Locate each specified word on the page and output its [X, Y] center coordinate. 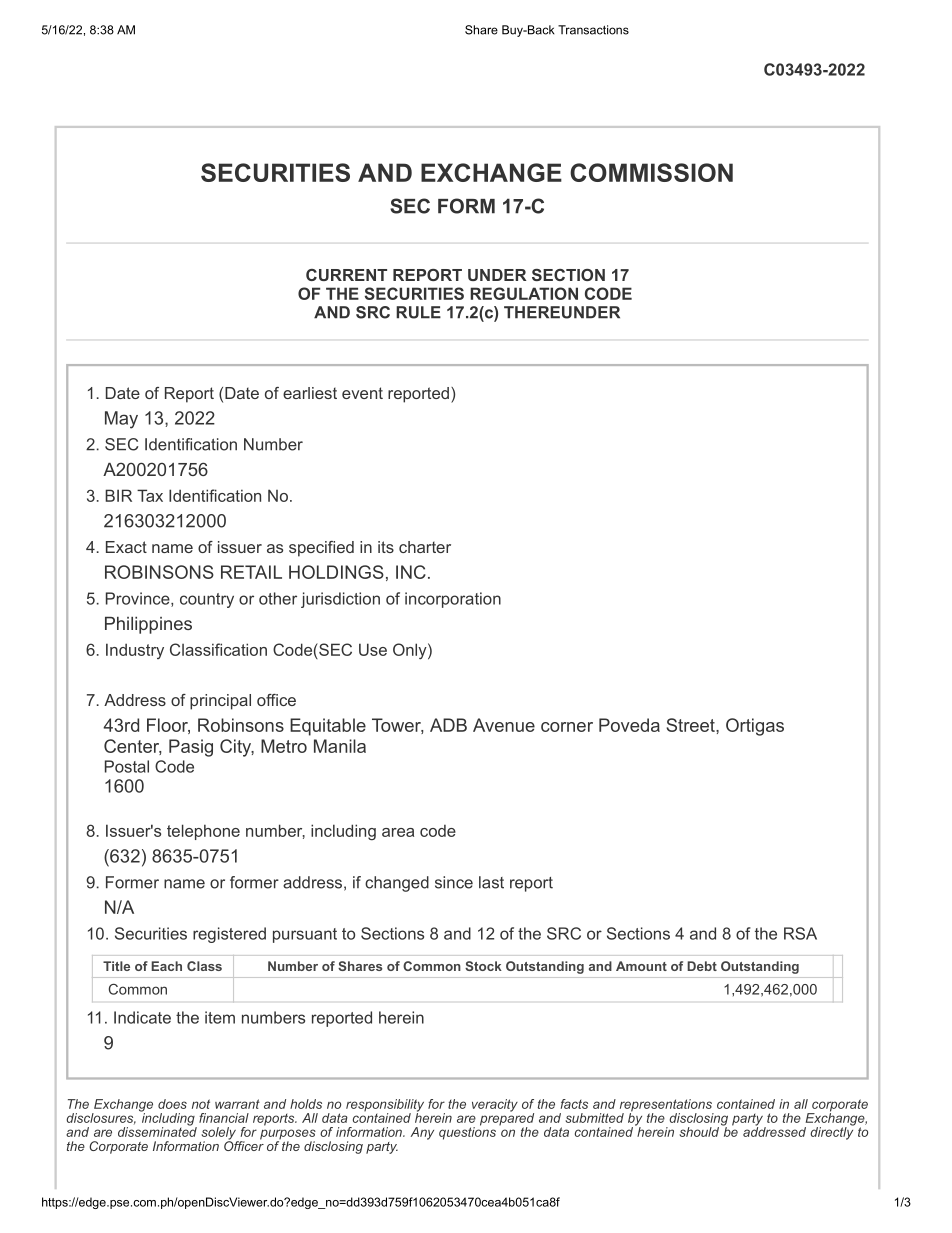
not [201, 1104]
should [699, 1132]
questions [467, 1132]
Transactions [593, 30]
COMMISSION [651, 172]
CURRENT [346, 275]
